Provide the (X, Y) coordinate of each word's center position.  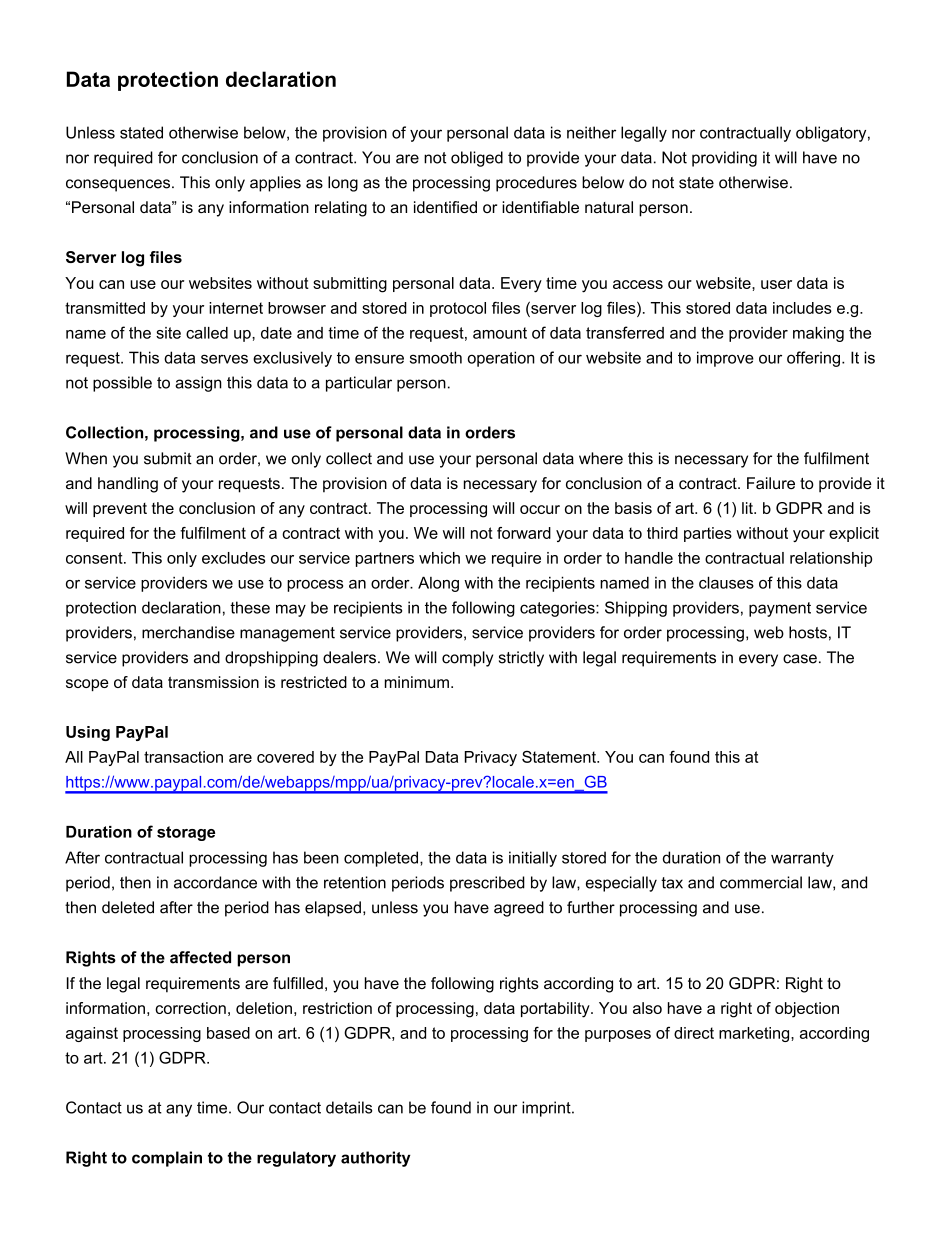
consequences (118, 185)
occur (540, 509)
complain (167, 1159)
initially (533, 859)
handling (128, 485)
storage (186, 833)
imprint (547, 1109)
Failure (771, 483)
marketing (755, 1034)
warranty (802, 859)
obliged (477, 159)
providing (724, 159)
